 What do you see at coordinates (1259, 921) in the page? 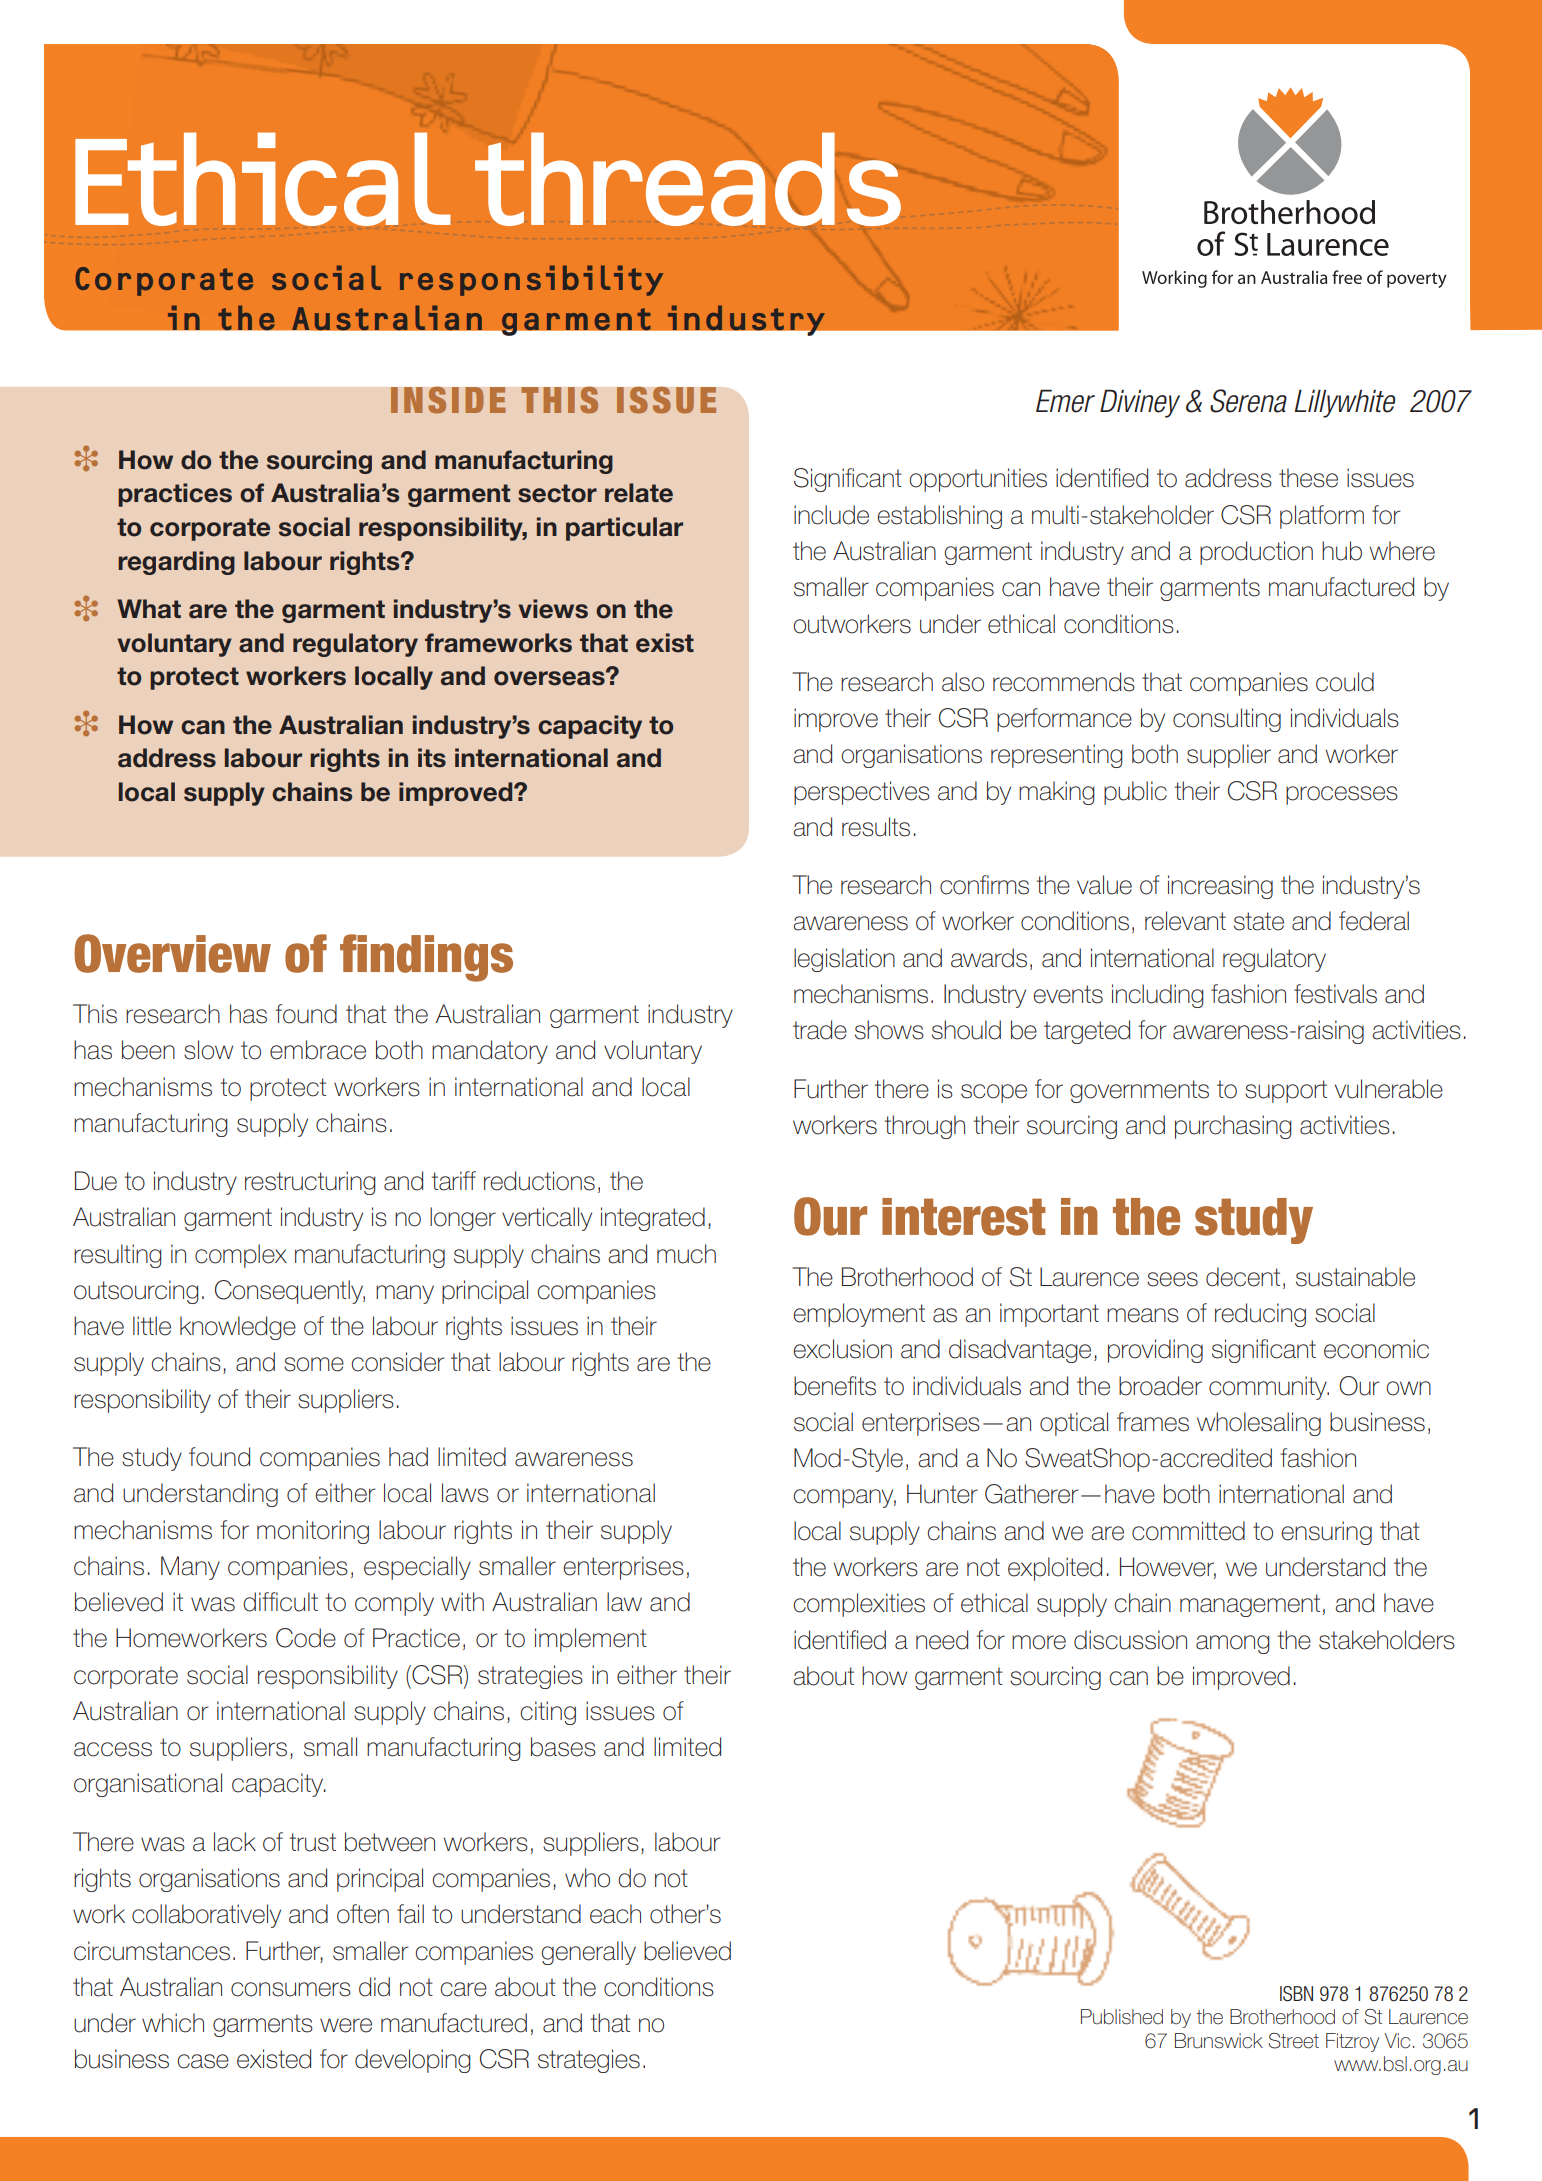
I see `state` at bounding box center [1259, 921].
